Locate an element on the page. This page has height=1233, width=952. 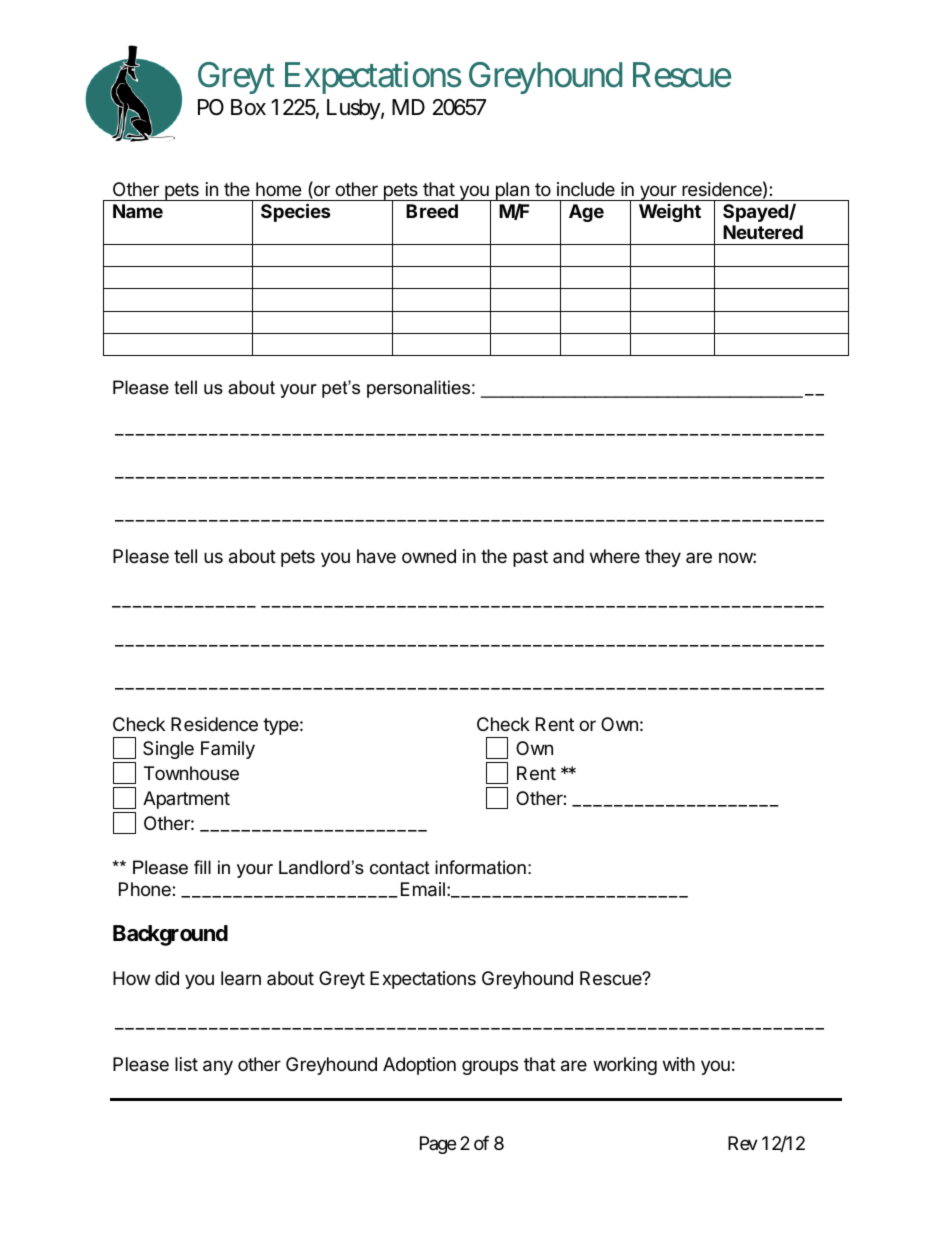
owned is located at coordinates (429, 556).
